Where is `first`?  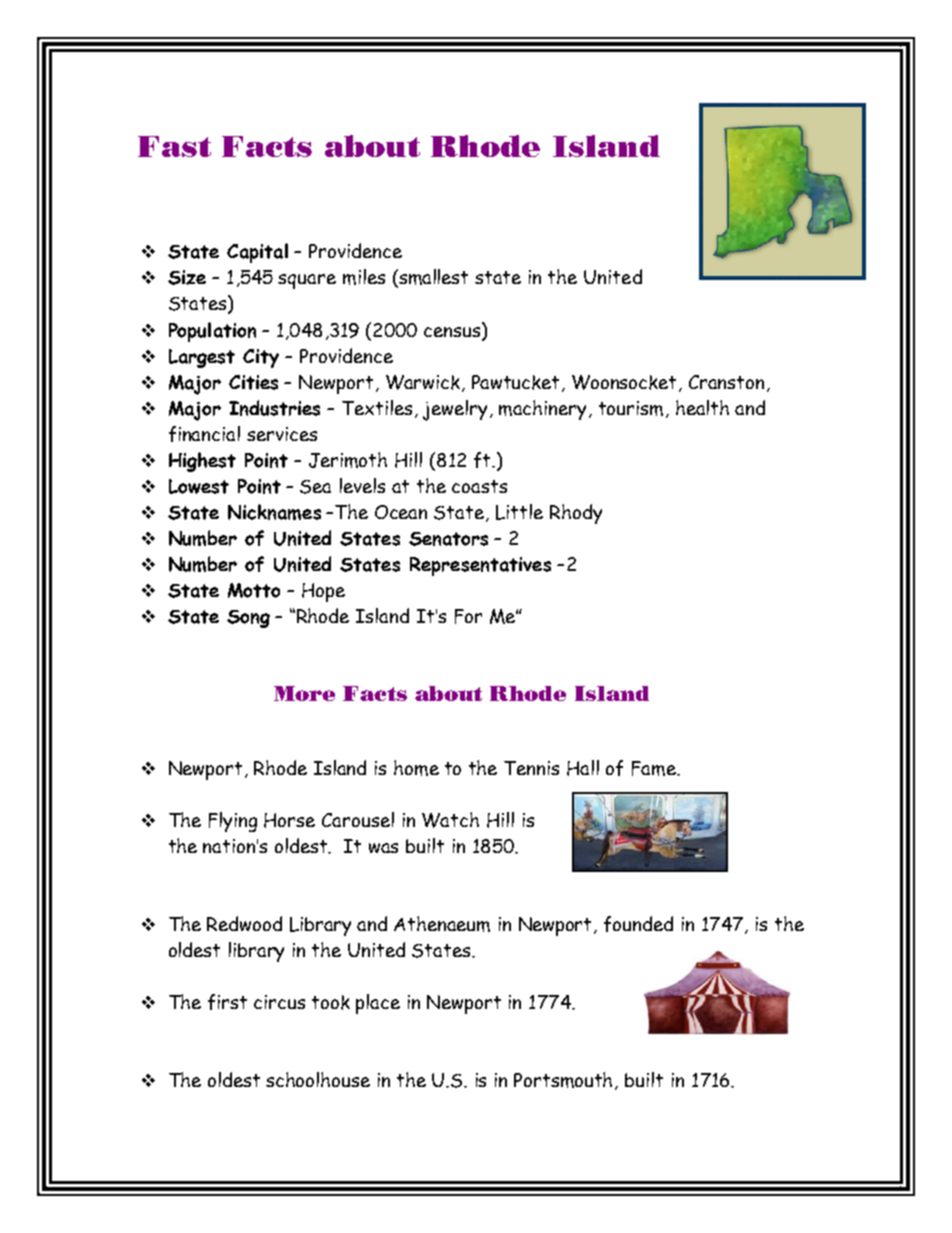 first is located at coordinates (227, 1002).
